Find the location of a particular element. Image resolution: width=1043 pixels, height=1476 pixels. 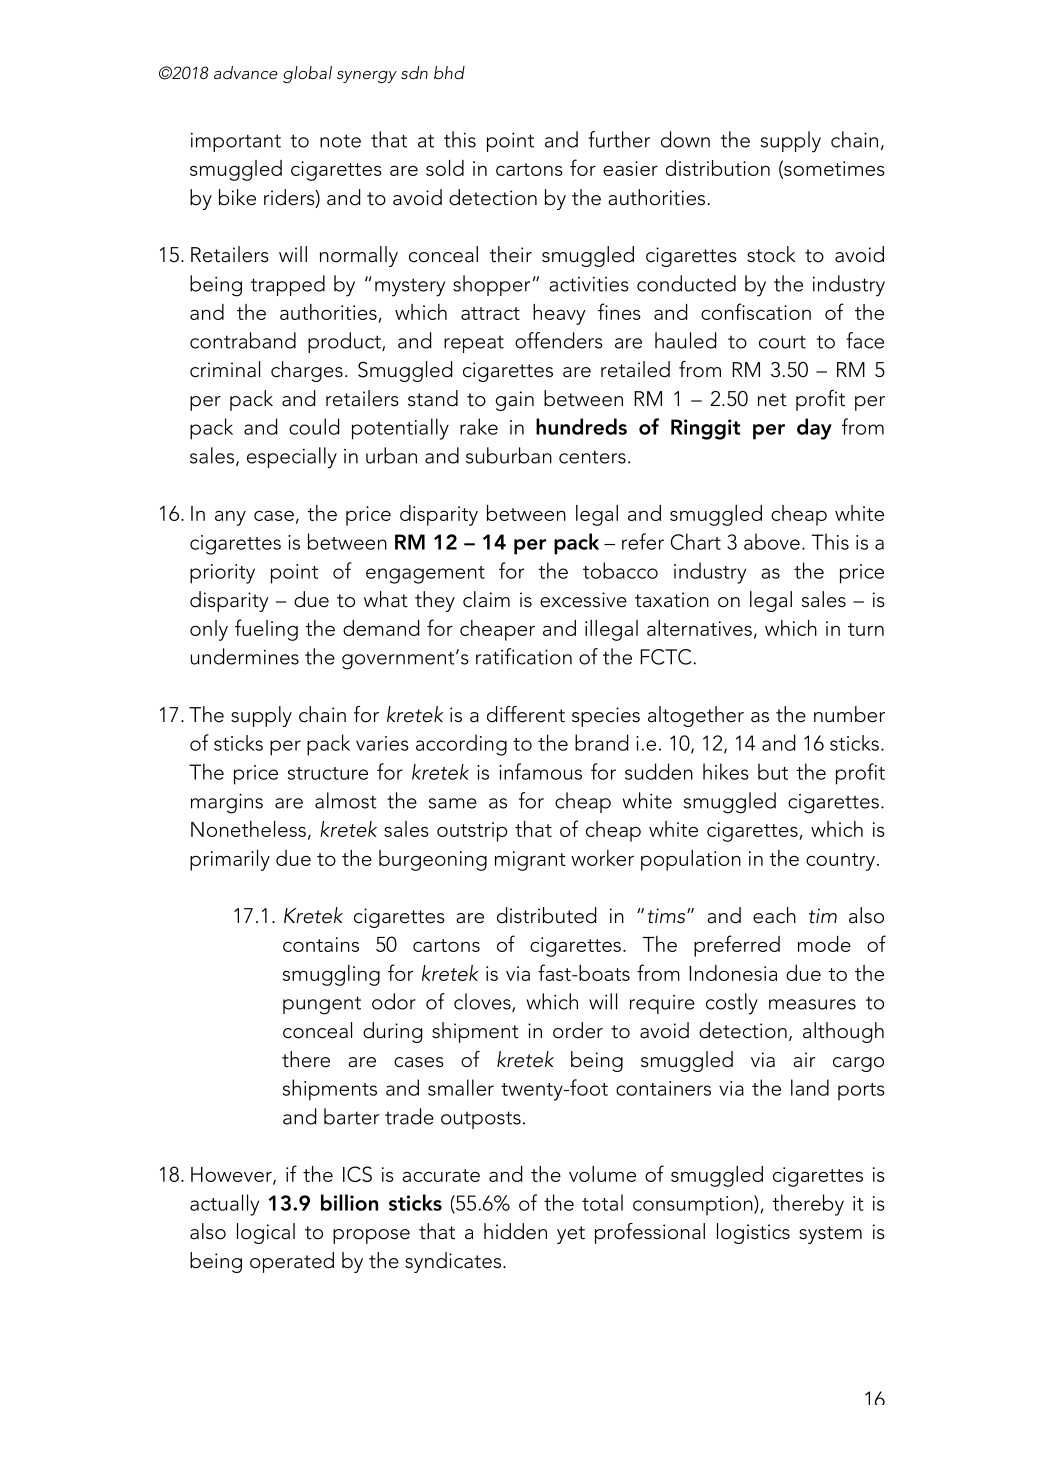

ratification is located at coordinates (524, 656).
